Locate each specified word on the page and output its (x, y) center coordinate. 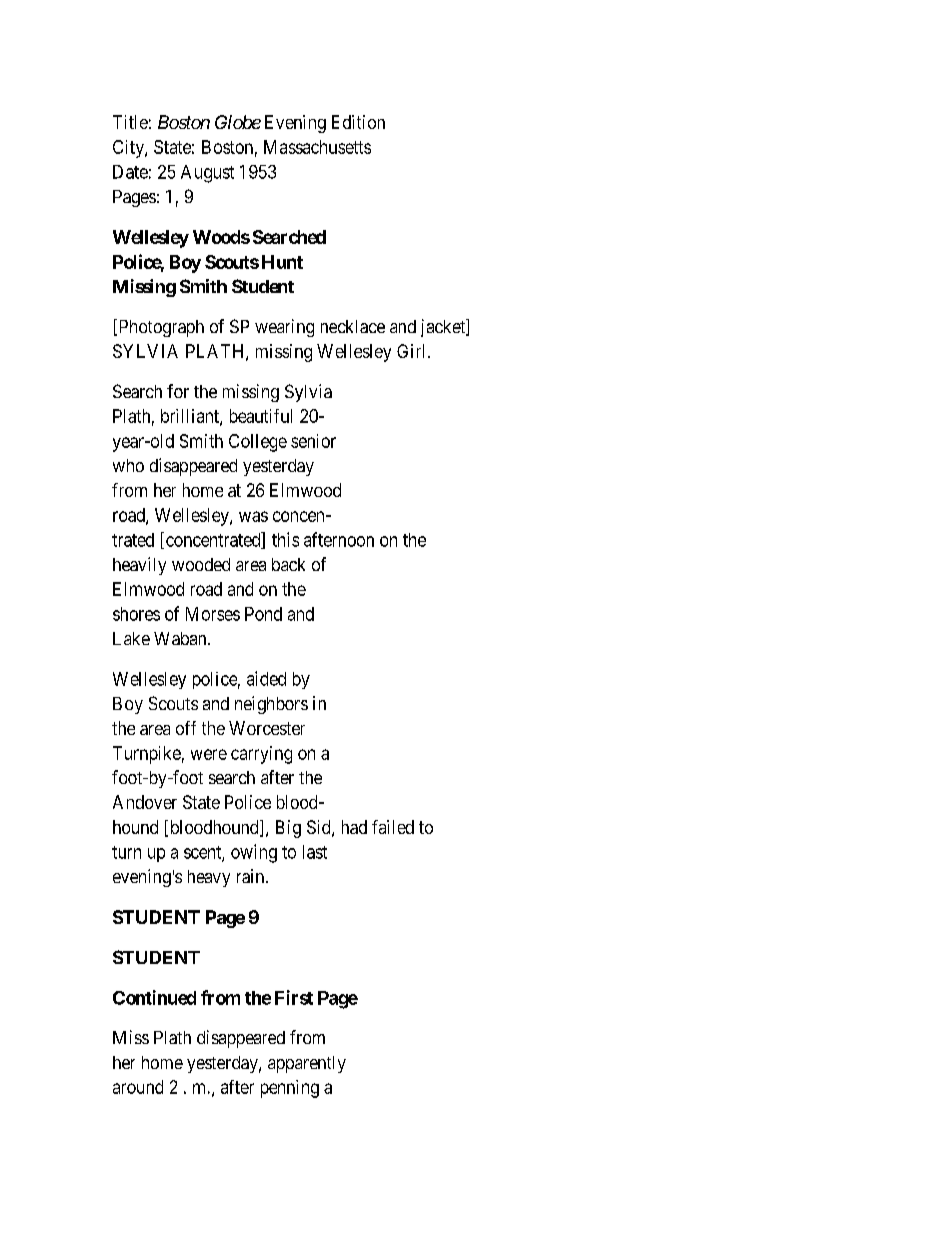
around (138, 1087)
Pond (263, 614)
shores (136, 614)
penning (290, 1089)
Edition (358, 122)
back (288, 564)
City (129, 149)
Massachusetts (317, 147)
